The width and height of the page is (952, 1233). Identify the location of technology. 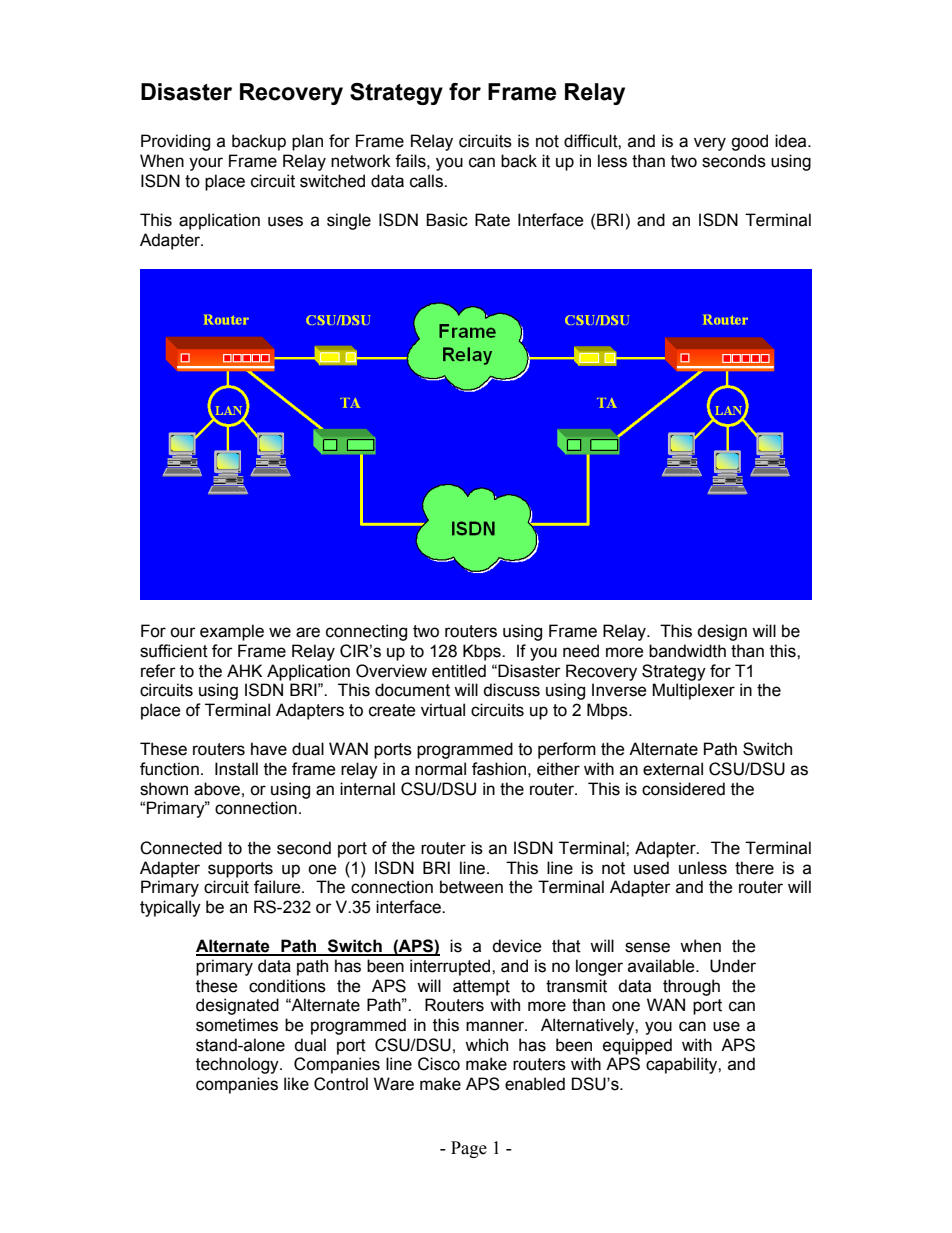
(238, 1065).
